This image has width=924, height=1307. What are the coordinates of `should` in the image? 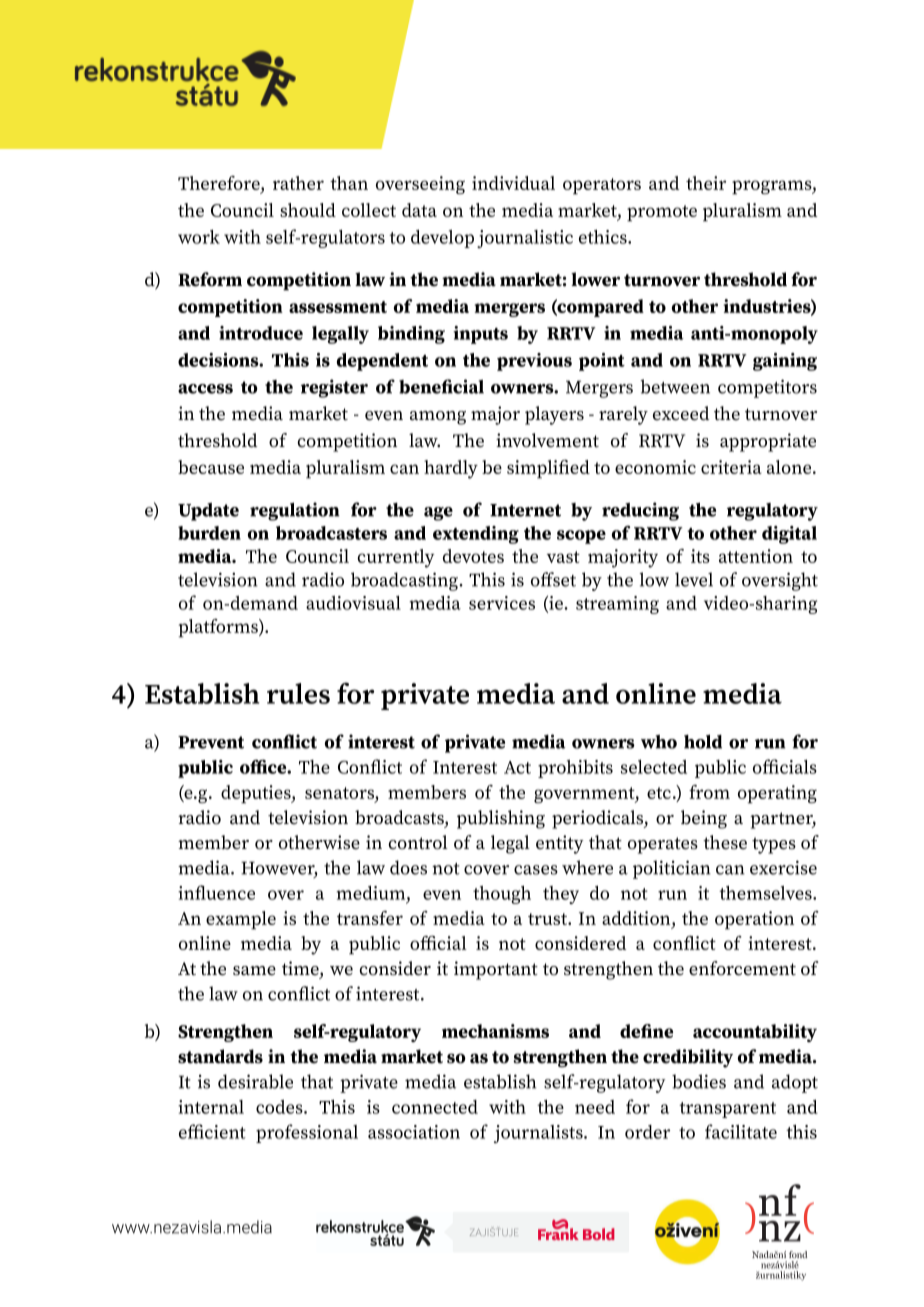 It's located at (308, 210).
